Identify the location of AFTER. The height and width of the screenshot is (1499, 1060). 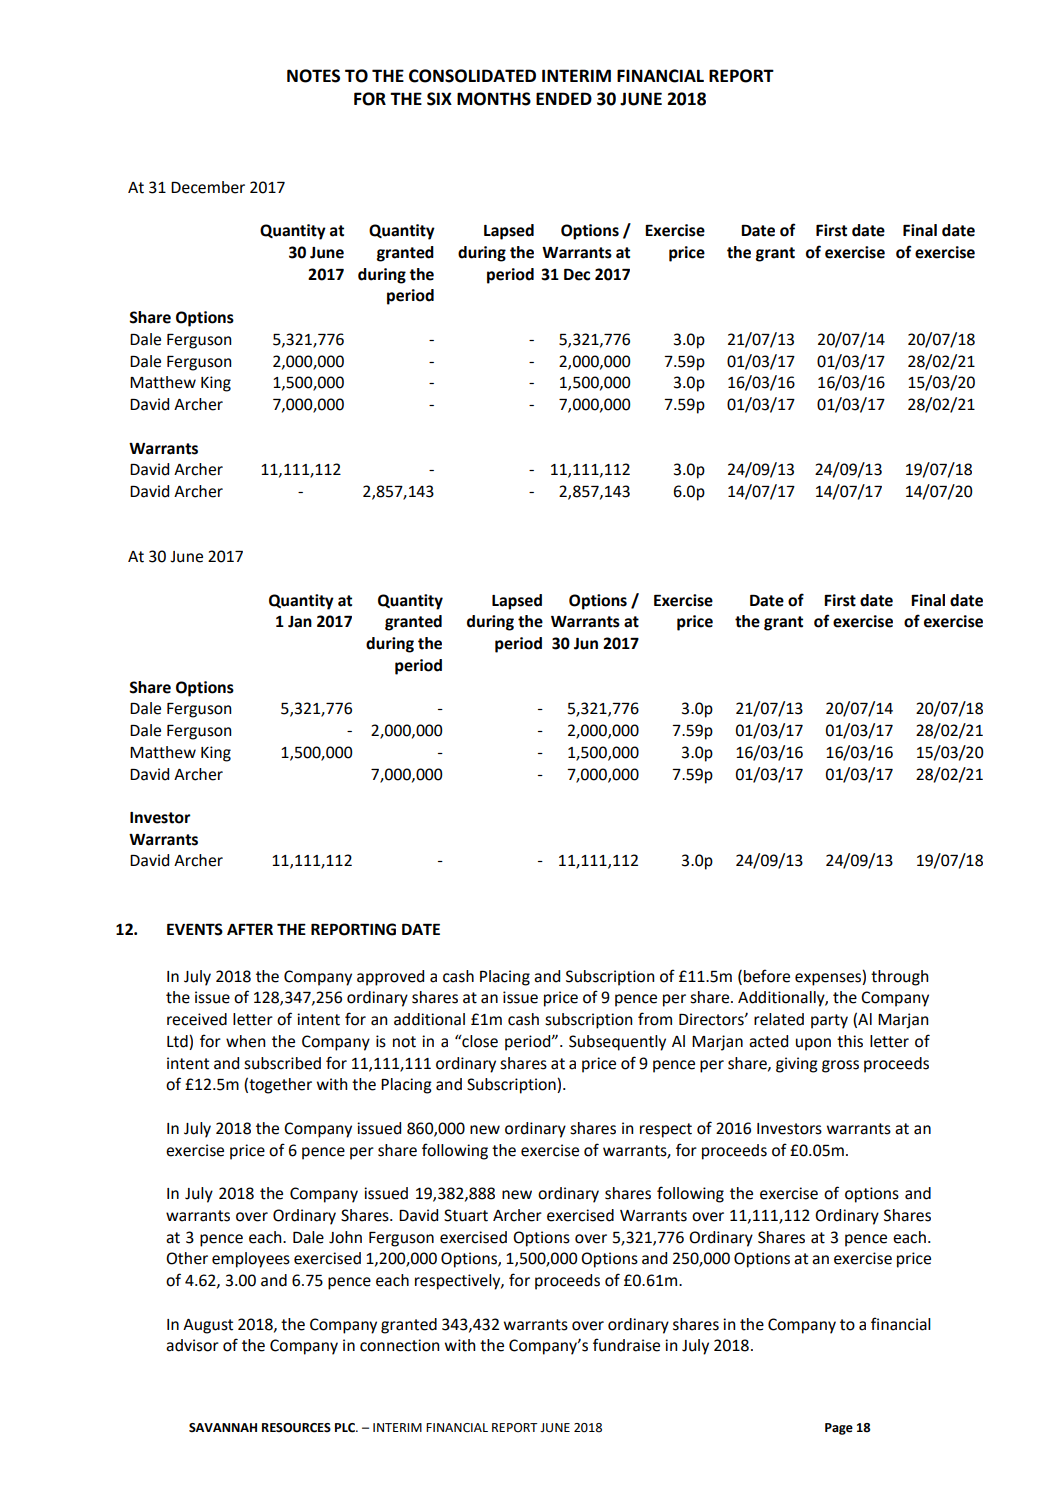
(250, 929).
